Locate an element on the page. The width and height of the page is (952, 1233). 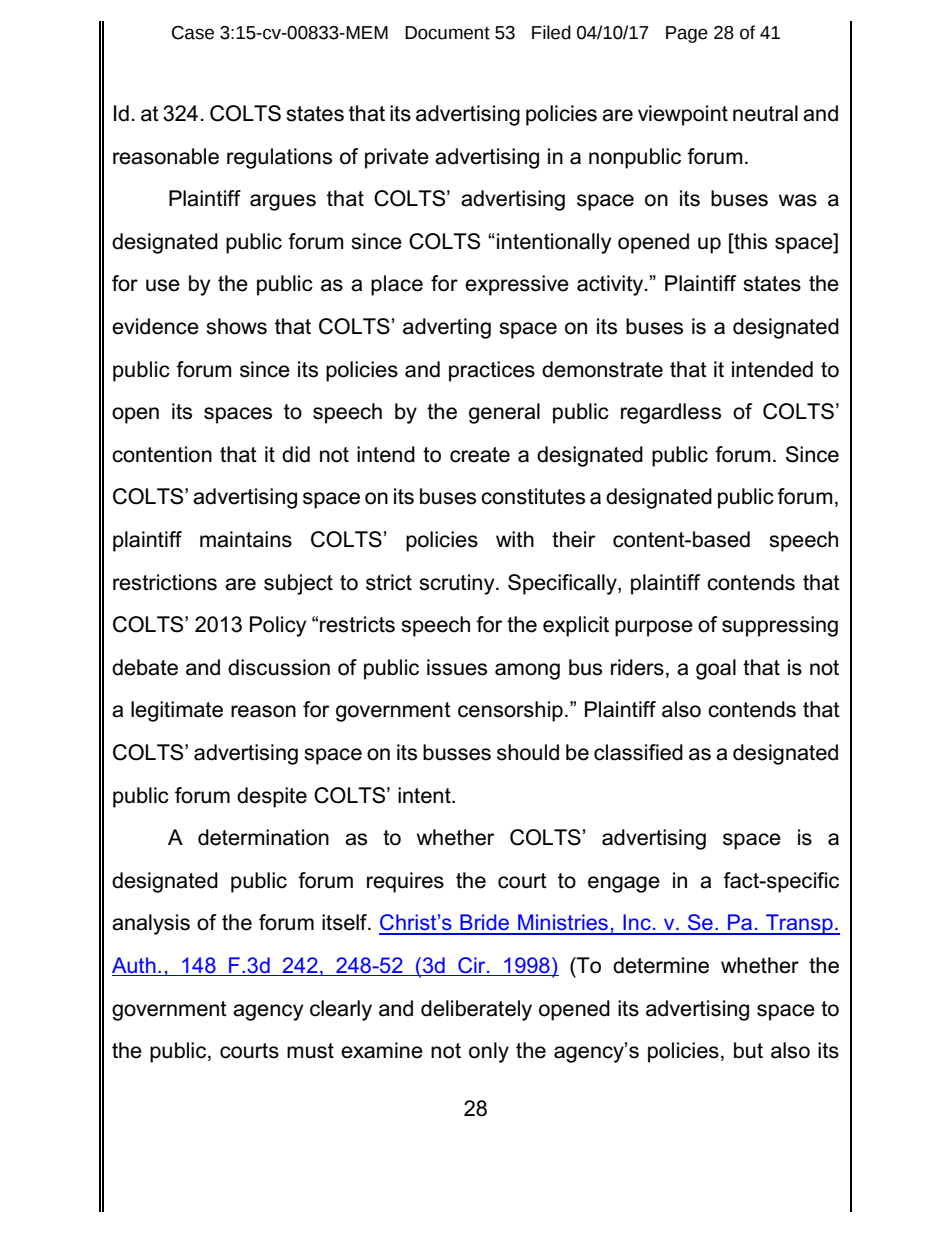
suppressing is located at coordinates (780, 626).
